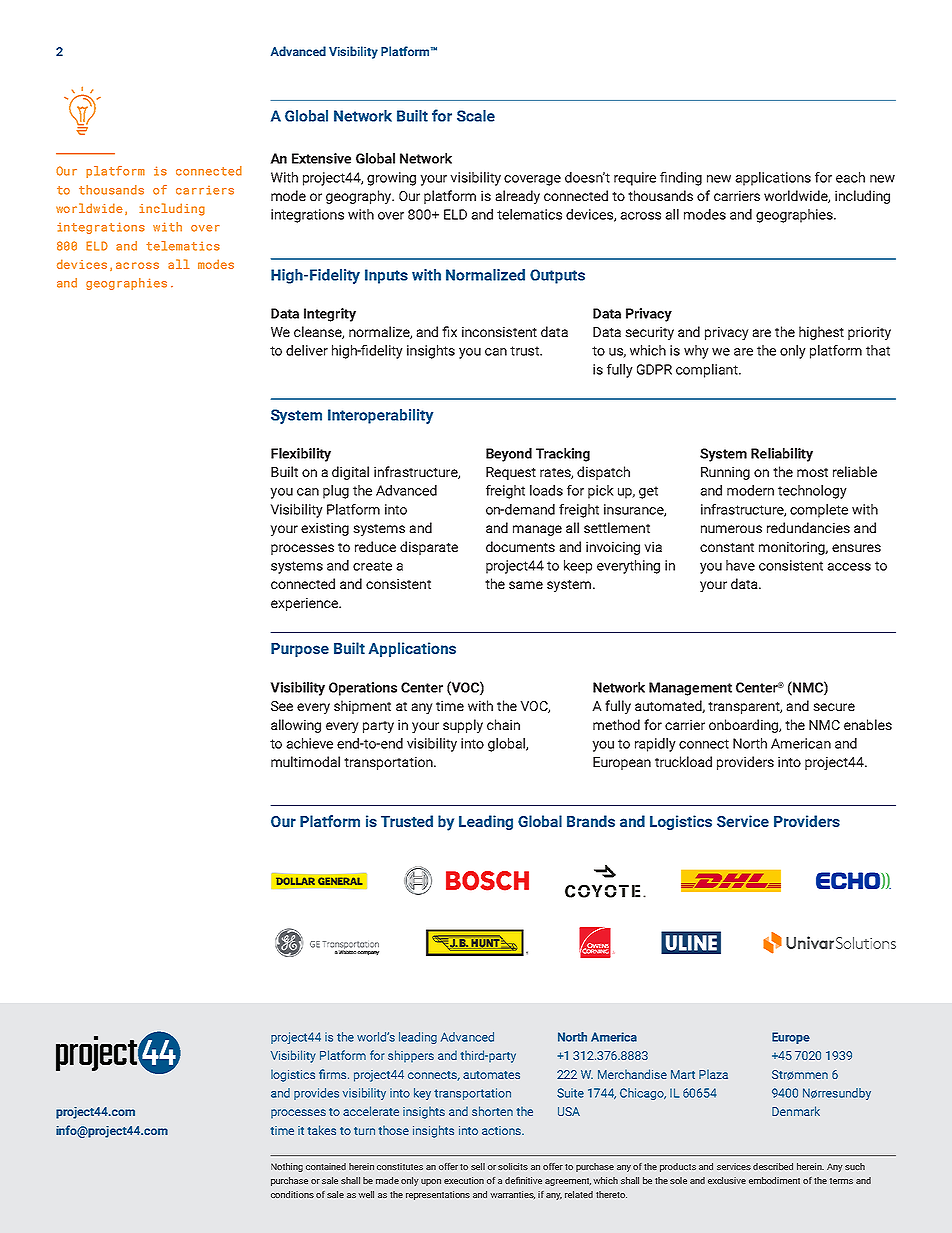 This screenshot has width=952, height=1233. I want to click on contained, so click(326, 1166).
